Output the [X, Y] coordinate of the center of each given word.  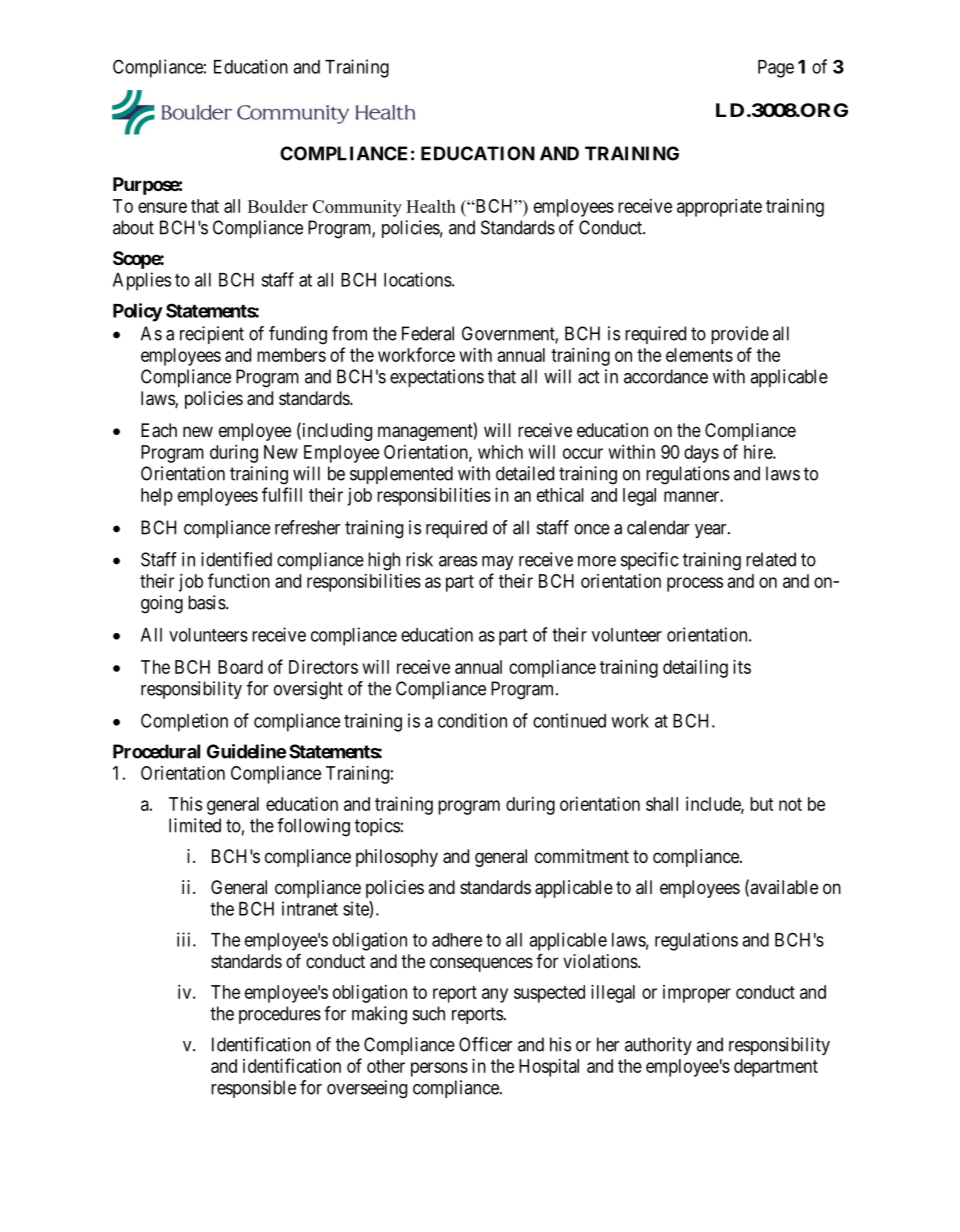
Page [776, 69]
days [701, 454]
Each [159, 430]
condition [472, 720]
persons [439, 1069]
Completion [184, 722]
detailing [695, 668]
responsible [253, 1089]
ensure [162, 207]
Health [431, 206]
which [500, 451]
